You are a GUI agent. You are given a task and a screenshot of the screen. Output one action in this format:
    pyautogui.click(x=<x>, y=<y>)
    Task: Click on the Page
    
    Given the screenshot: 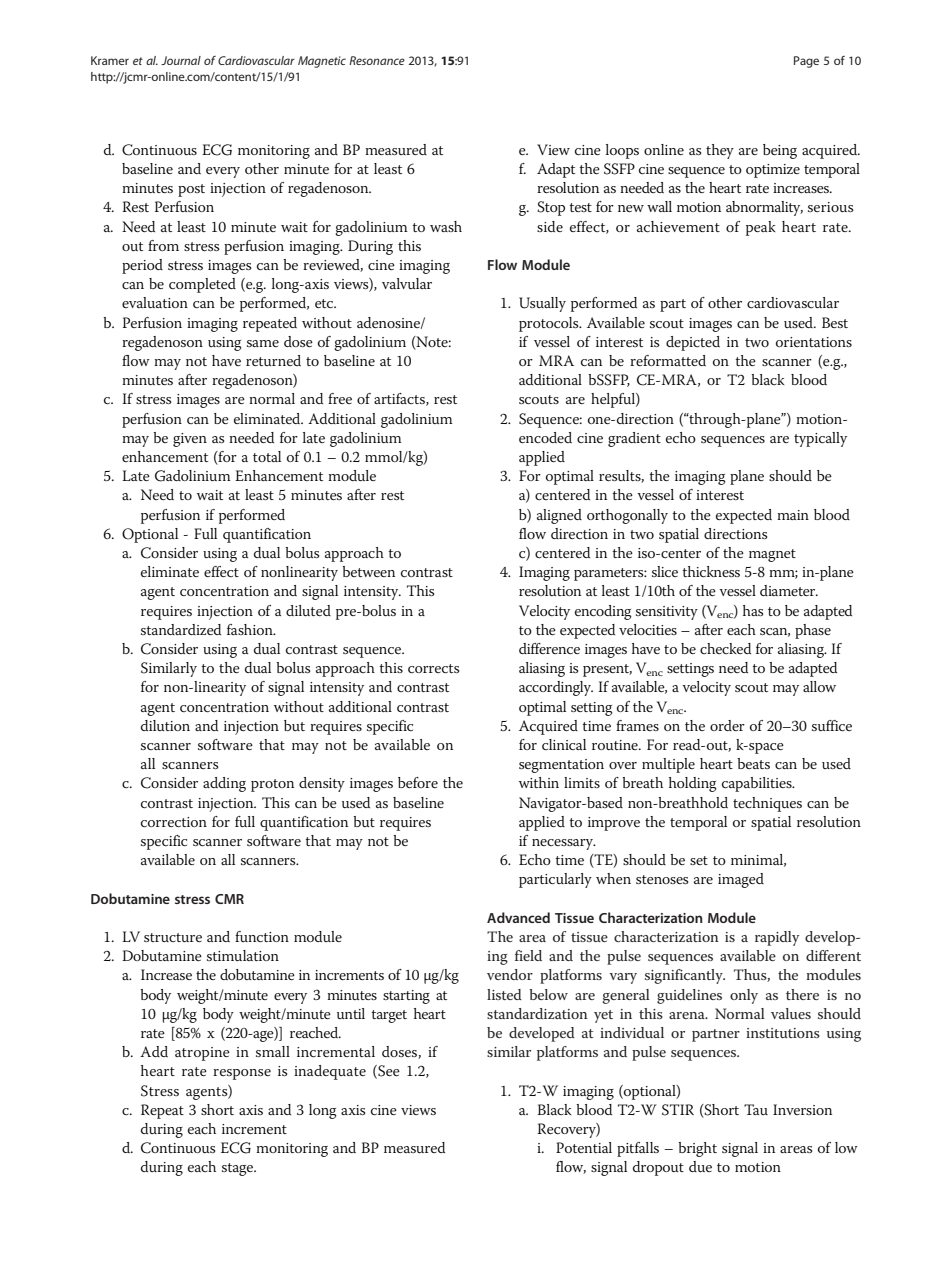 What is the action you would take?
    pyautogui.click(x=806, y=62)
